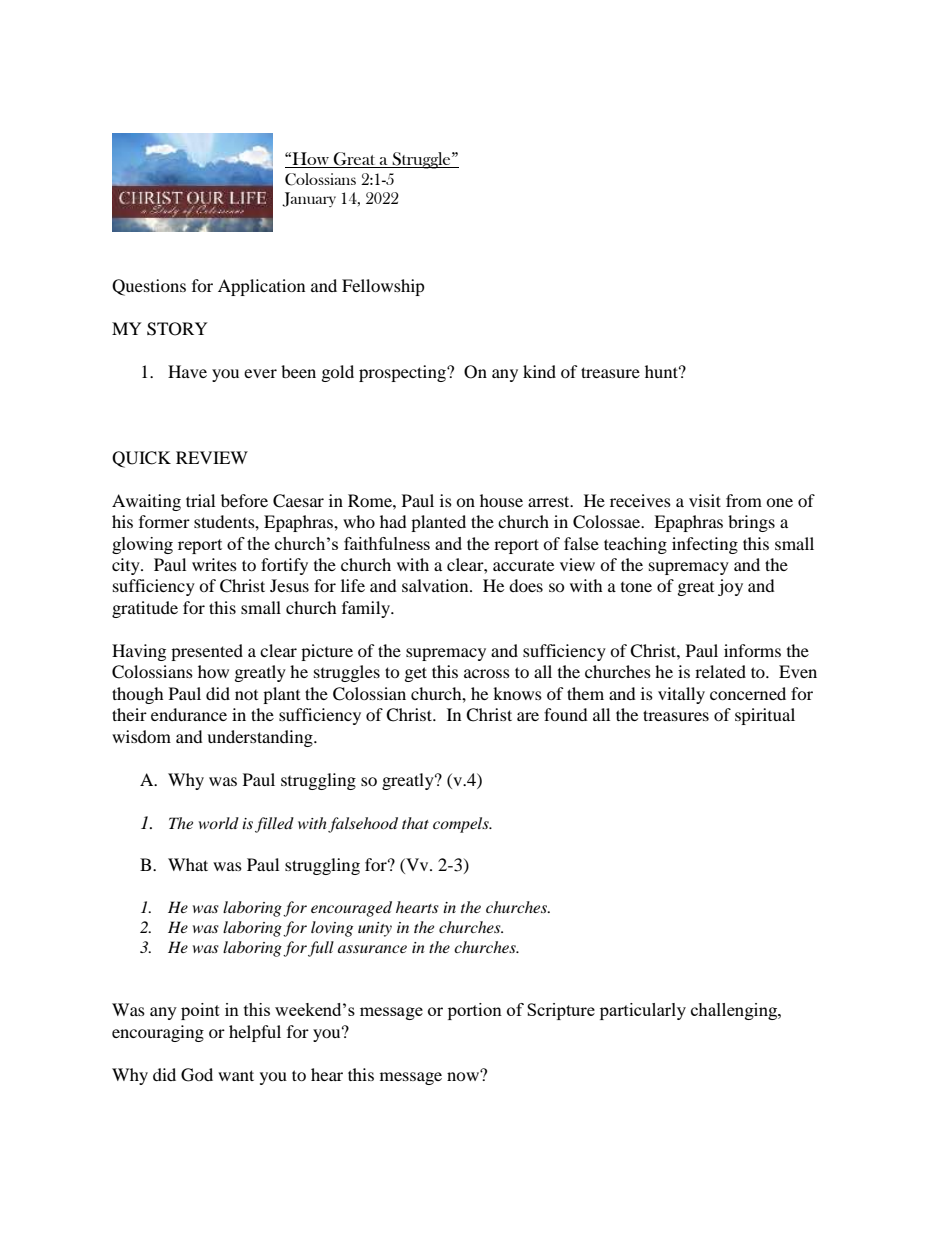 This document has width=952, height=1233. I want to click on God, so click(197, 1075).
